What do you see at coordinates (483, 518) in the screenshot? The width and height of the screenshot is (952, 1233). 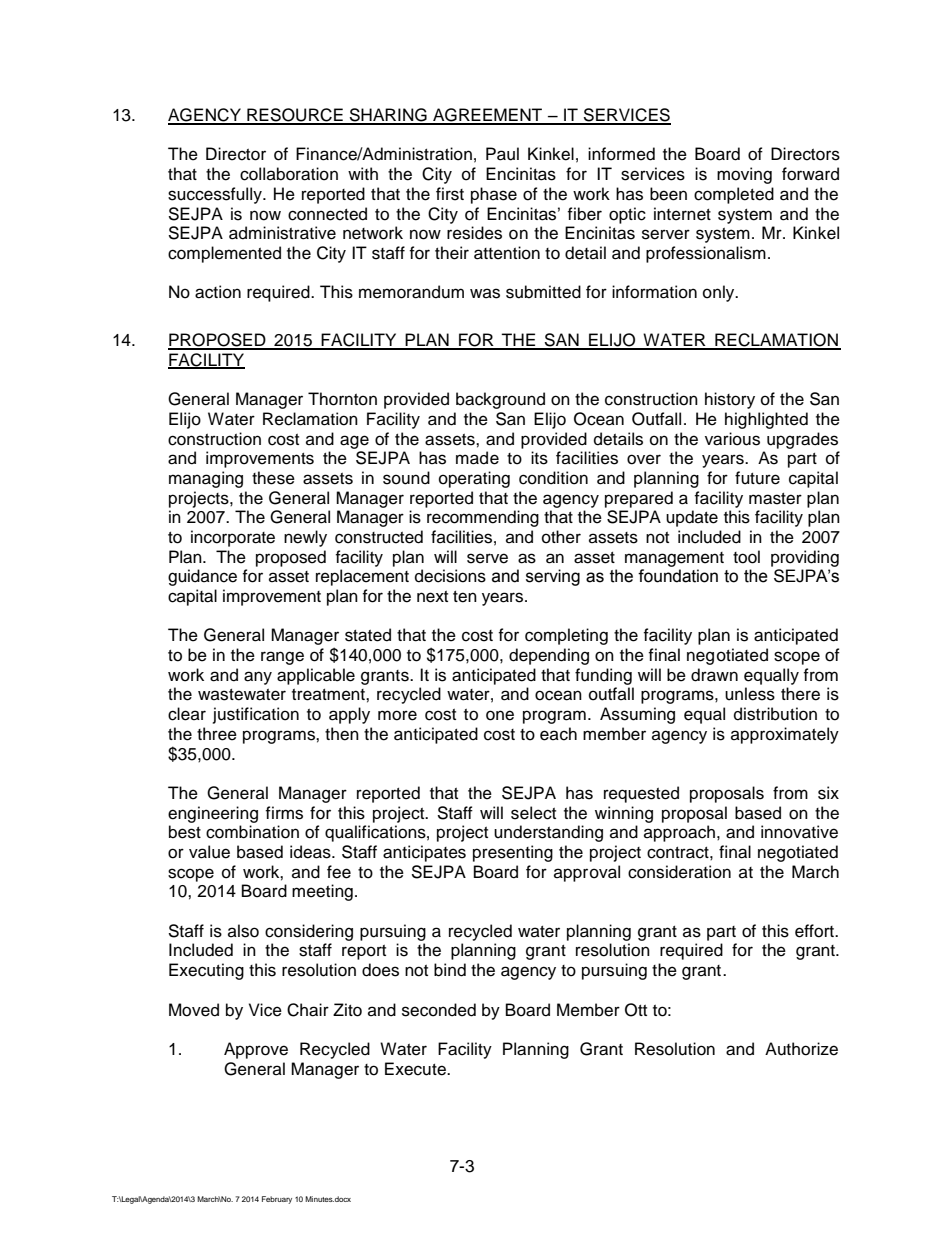 I see `recommending` at bounding box center [483, 518].
